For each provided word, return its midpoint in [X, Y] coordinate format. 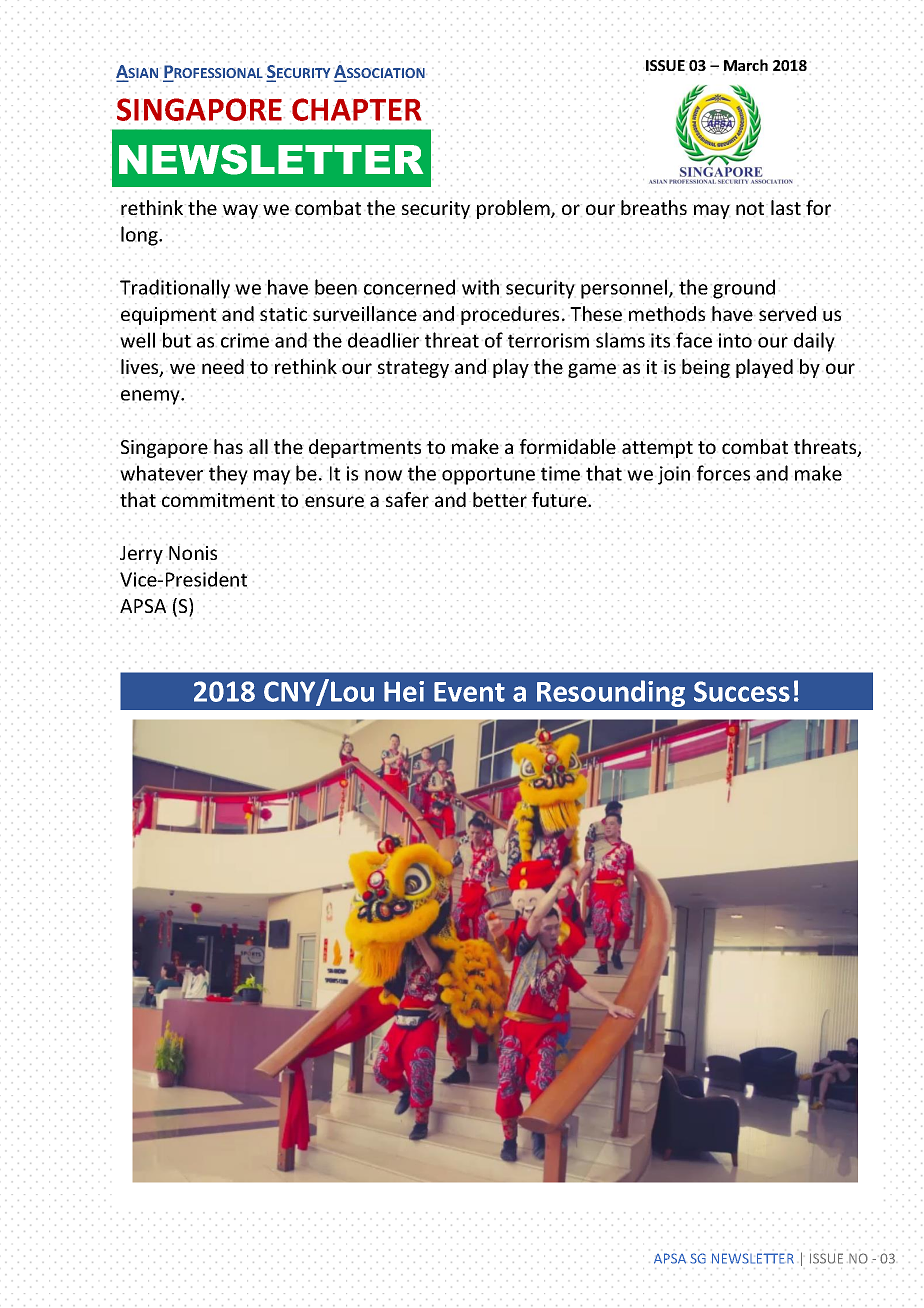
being [706, 368]
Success [742, 691]
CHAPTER [356, 109]
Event [469, 692]
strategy [413, 369]
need [223, 366]
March [746, 65]
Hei [404, 691]
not [750, 208]
